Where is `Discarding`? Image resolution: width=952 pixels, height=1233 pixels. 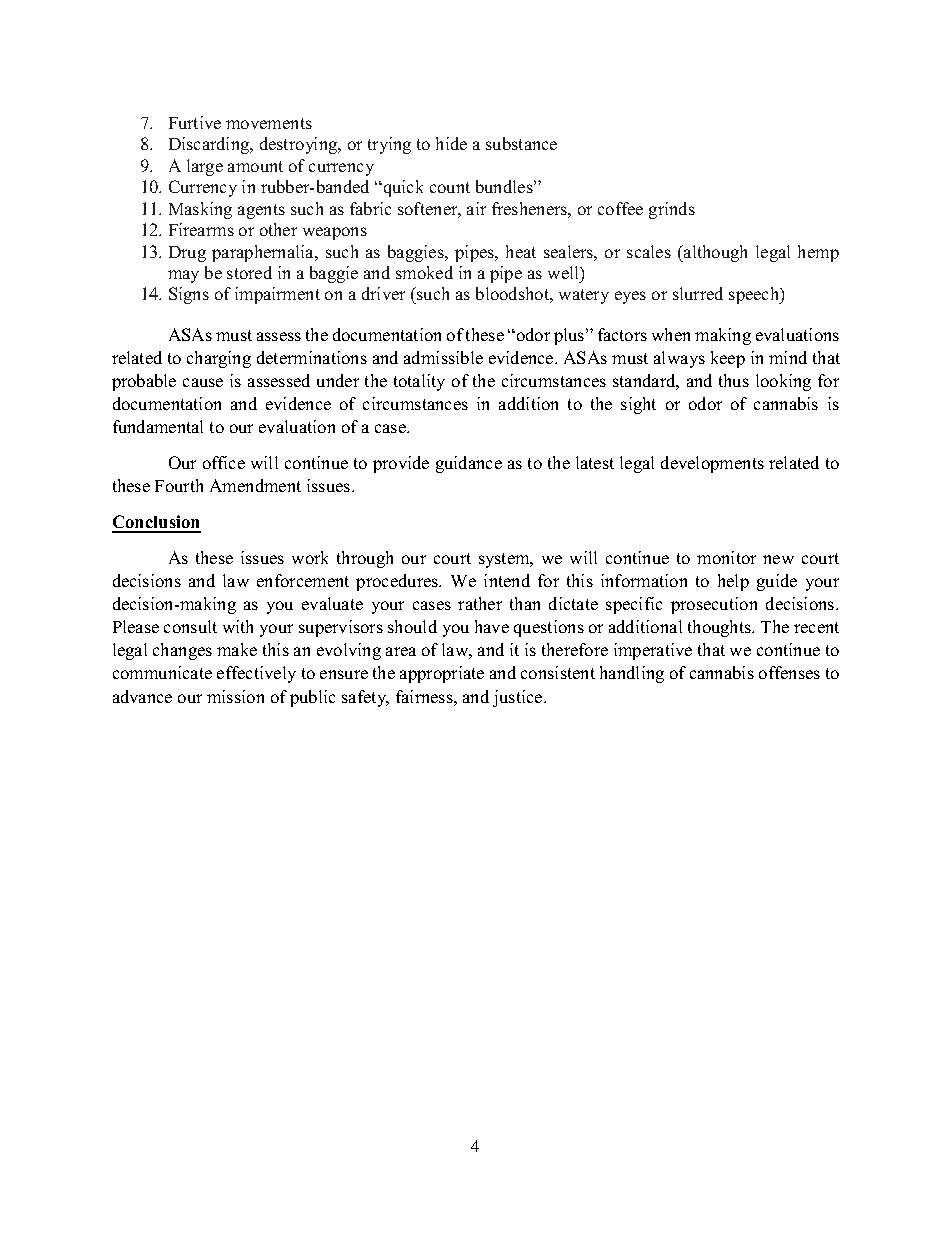 Discarding is located at coordinates (210, 145).
